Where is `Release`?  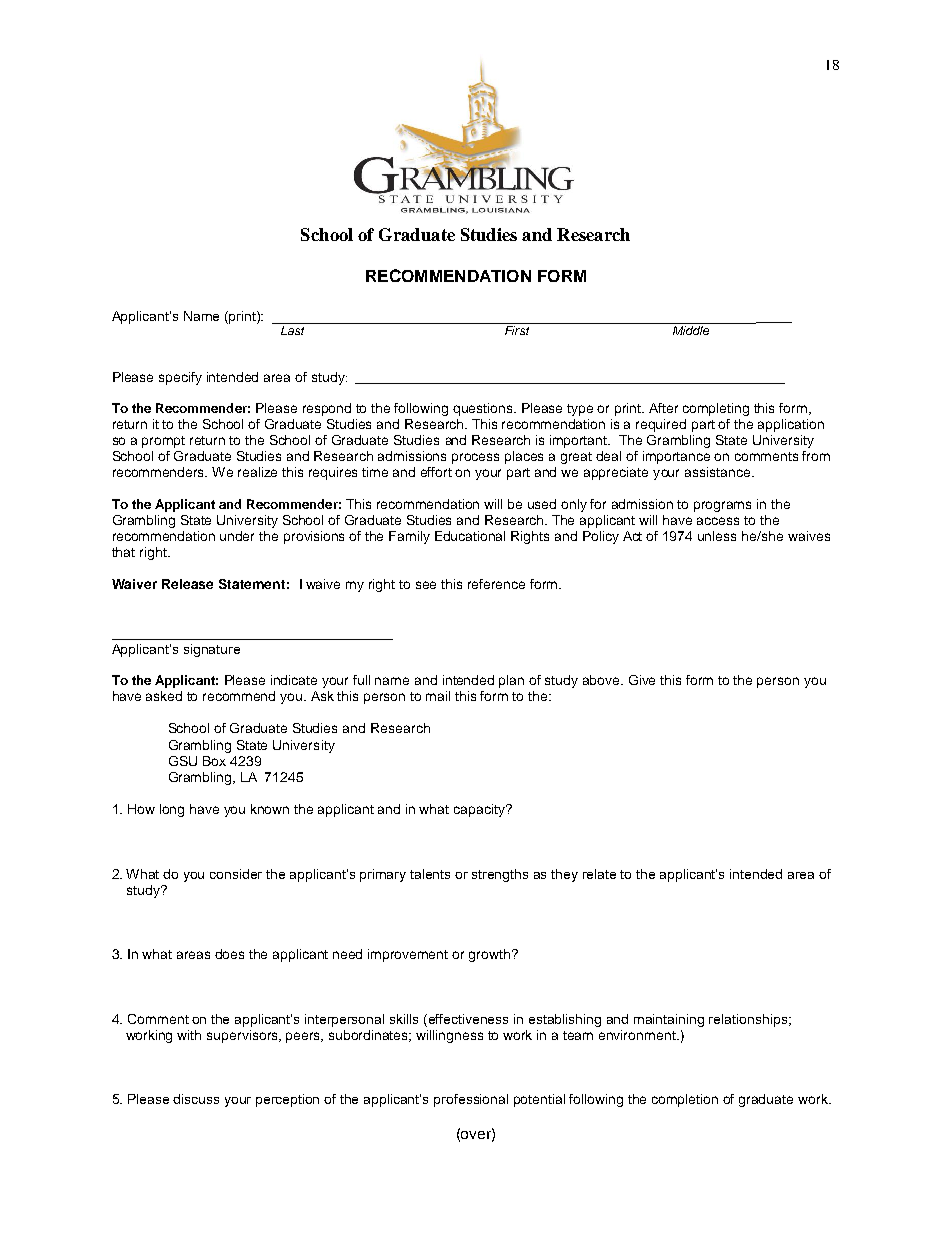 Release is located at coordinates (187, 584).
